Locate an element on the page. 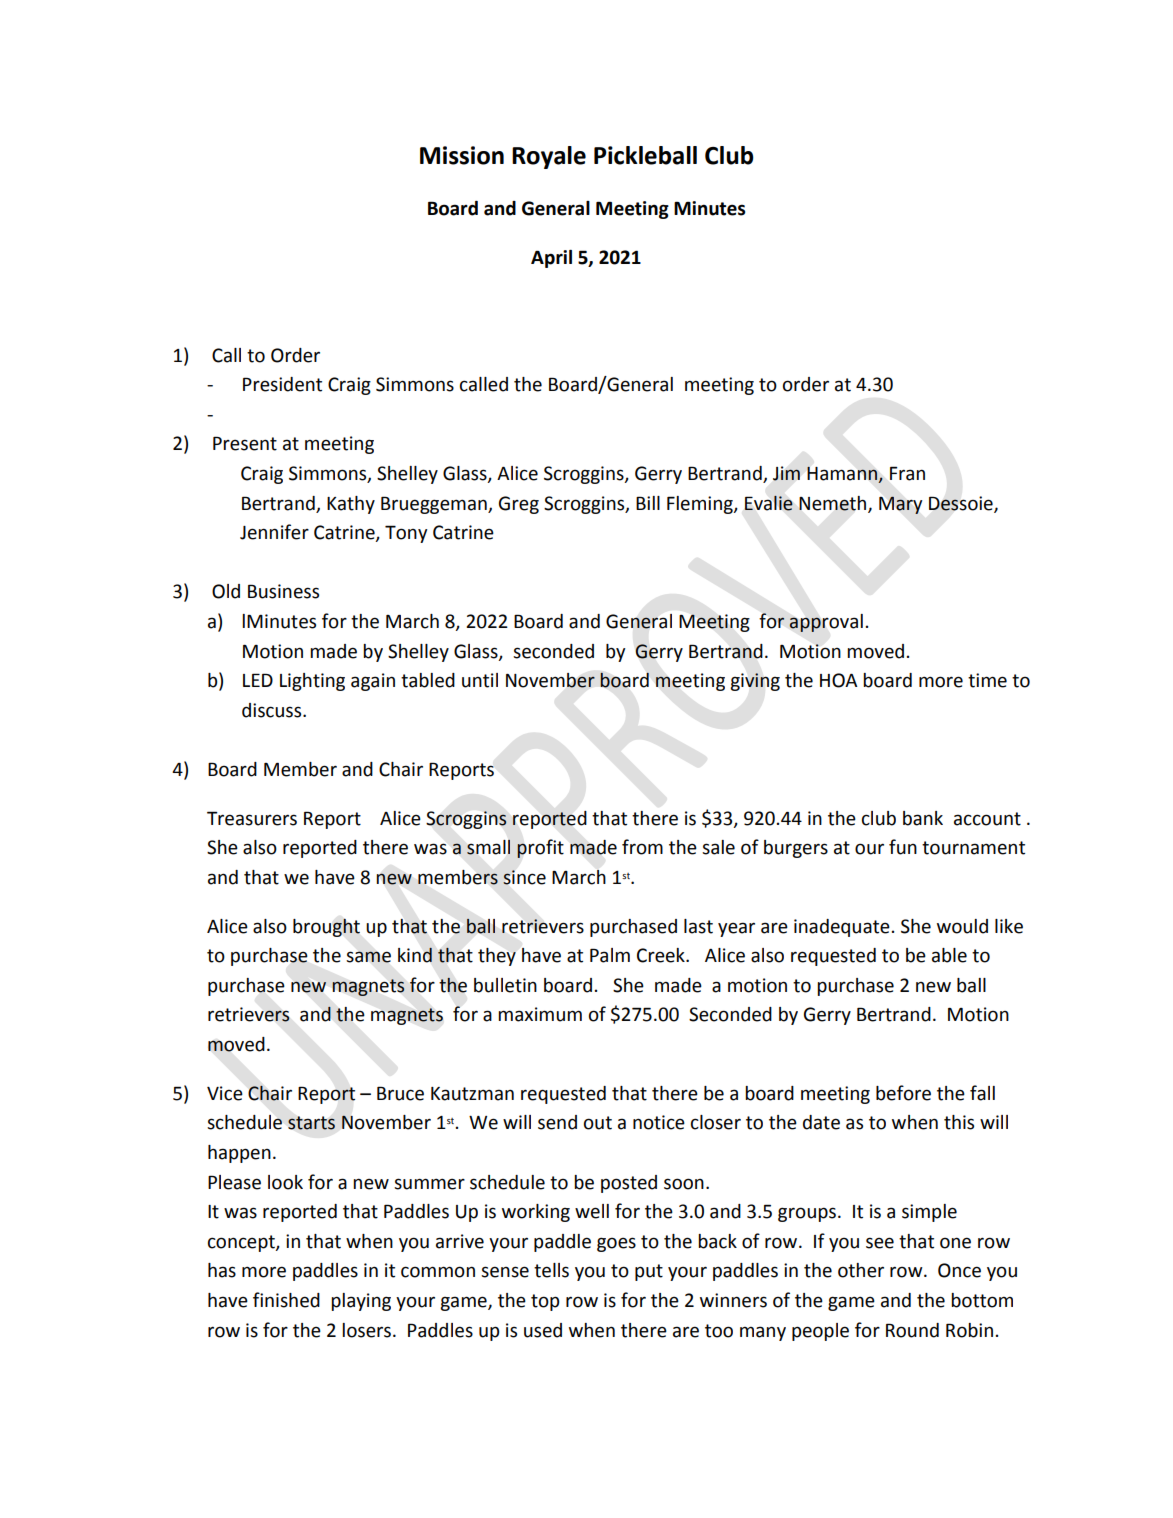 Image resolution: width=1173 pixels, height=1518 pixels. Mission is located at coordinates (462, 155).
